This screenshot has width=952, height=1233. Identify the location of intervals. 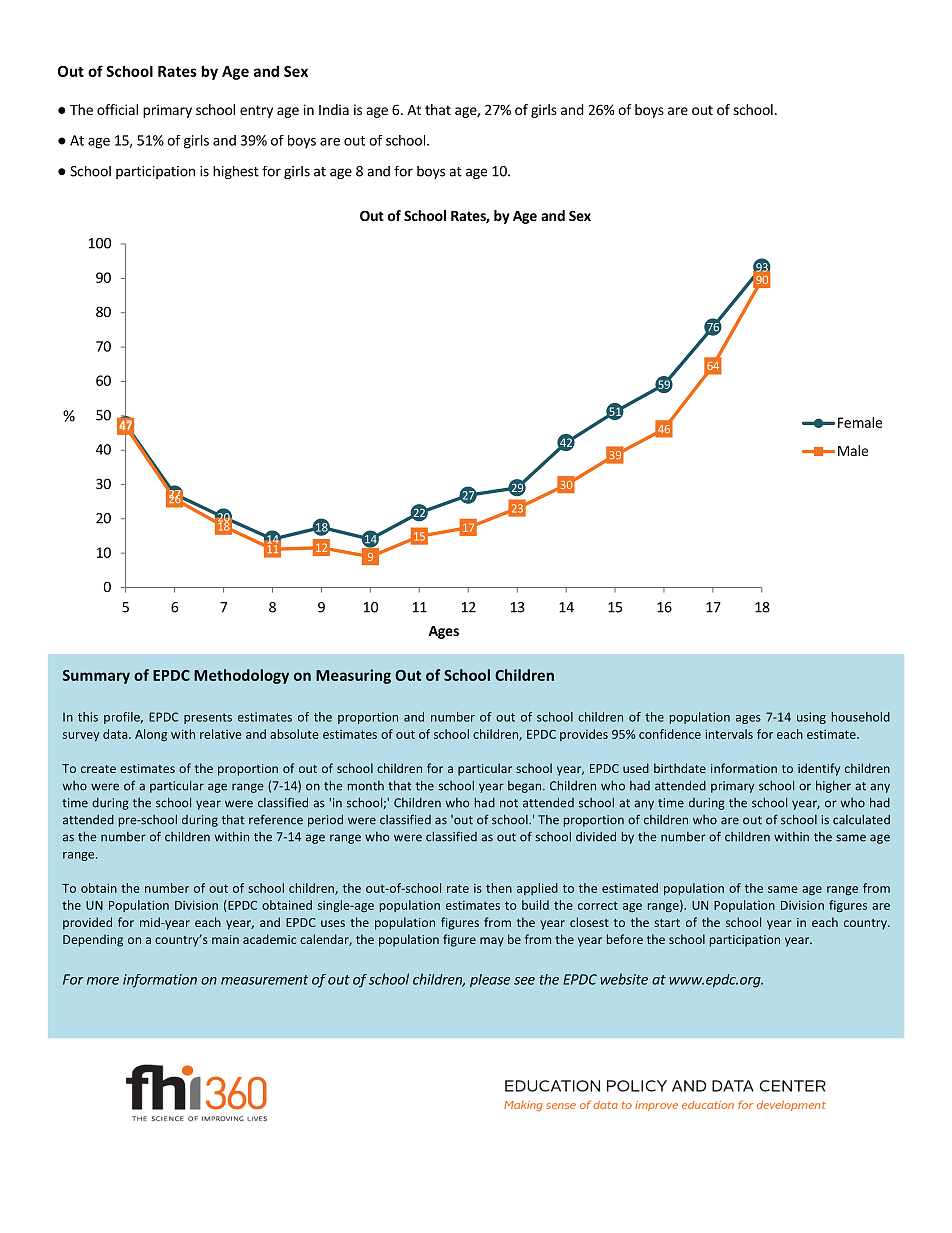
(729, 734).
